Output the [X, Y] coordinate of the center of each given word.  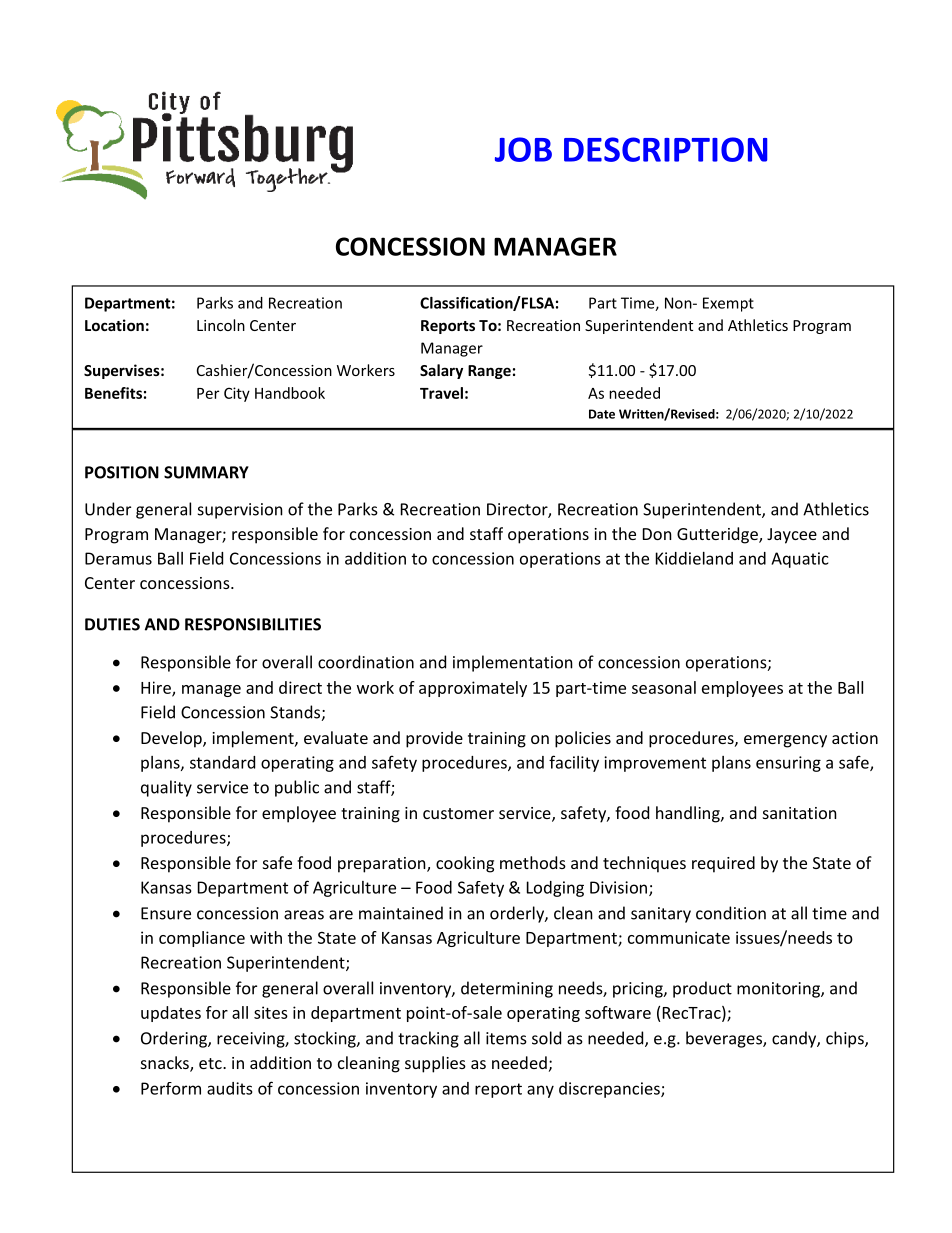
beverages [725, 1039]
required [723, 864]
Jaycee [792, 536]
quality [166, 788]
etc [211, 1063]
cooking [465, 864]
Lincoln [221, 325]
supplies [435, 1064]
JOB [523, 149]
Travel [441, 393]
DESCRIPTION [665, 149]
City [237, 394]
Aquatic [799, 560]
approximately [473, 689]
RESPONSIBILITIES [253, 624]
